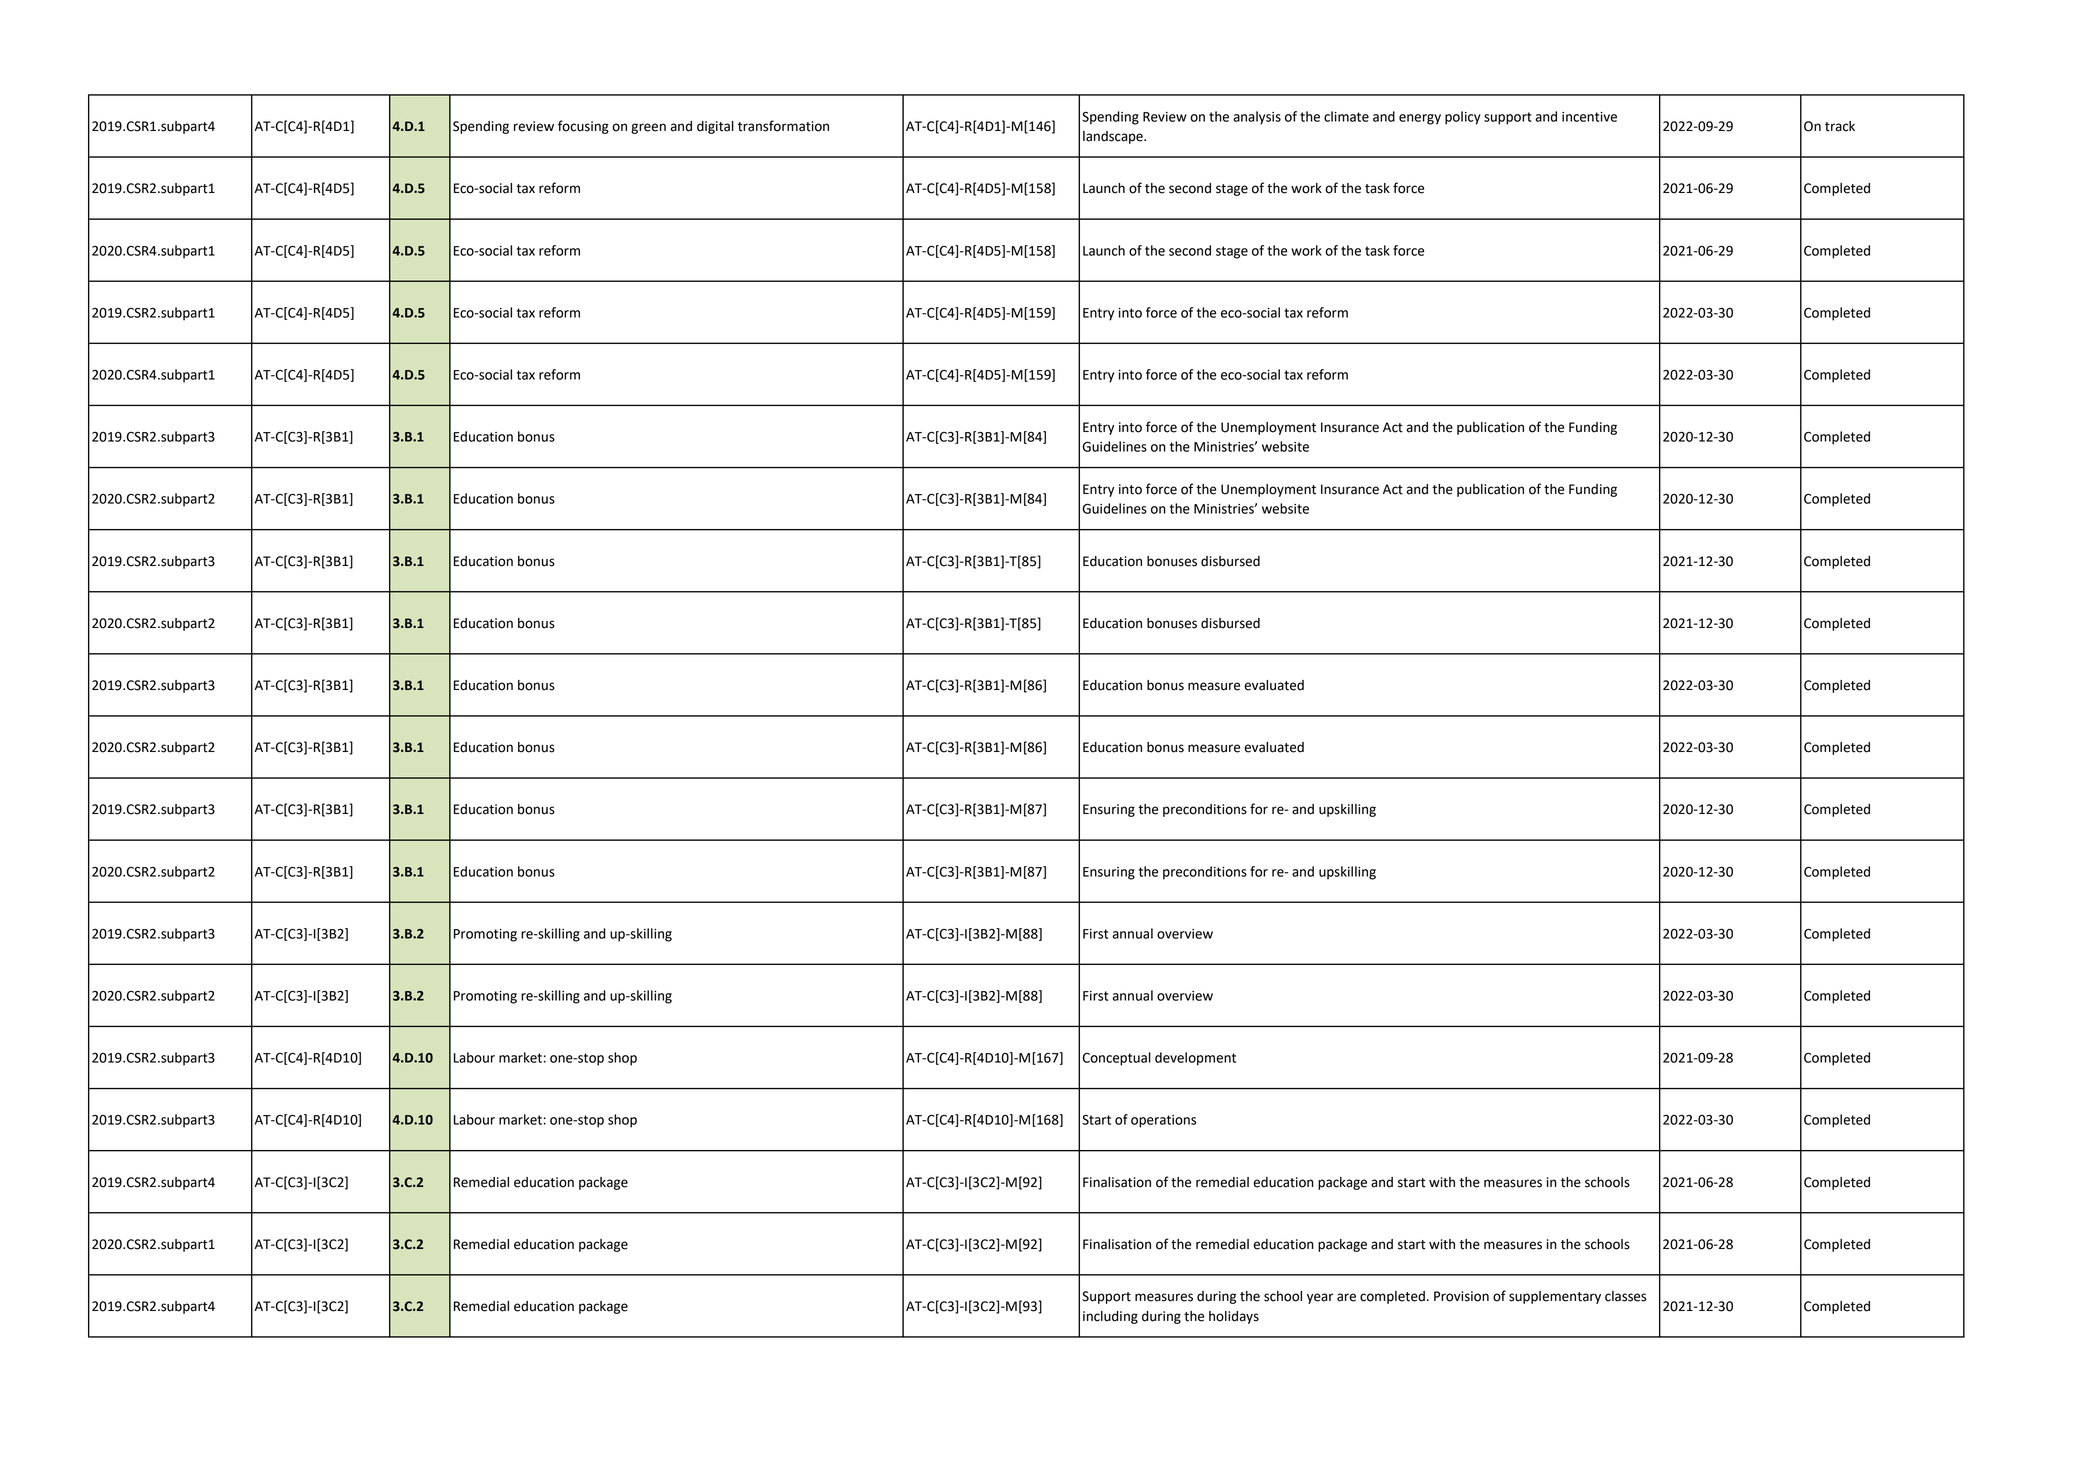  What do you see at coordinates (1117, 1059) in the page?
I see `Conceptual` at bounding box center [1117, 1059].
